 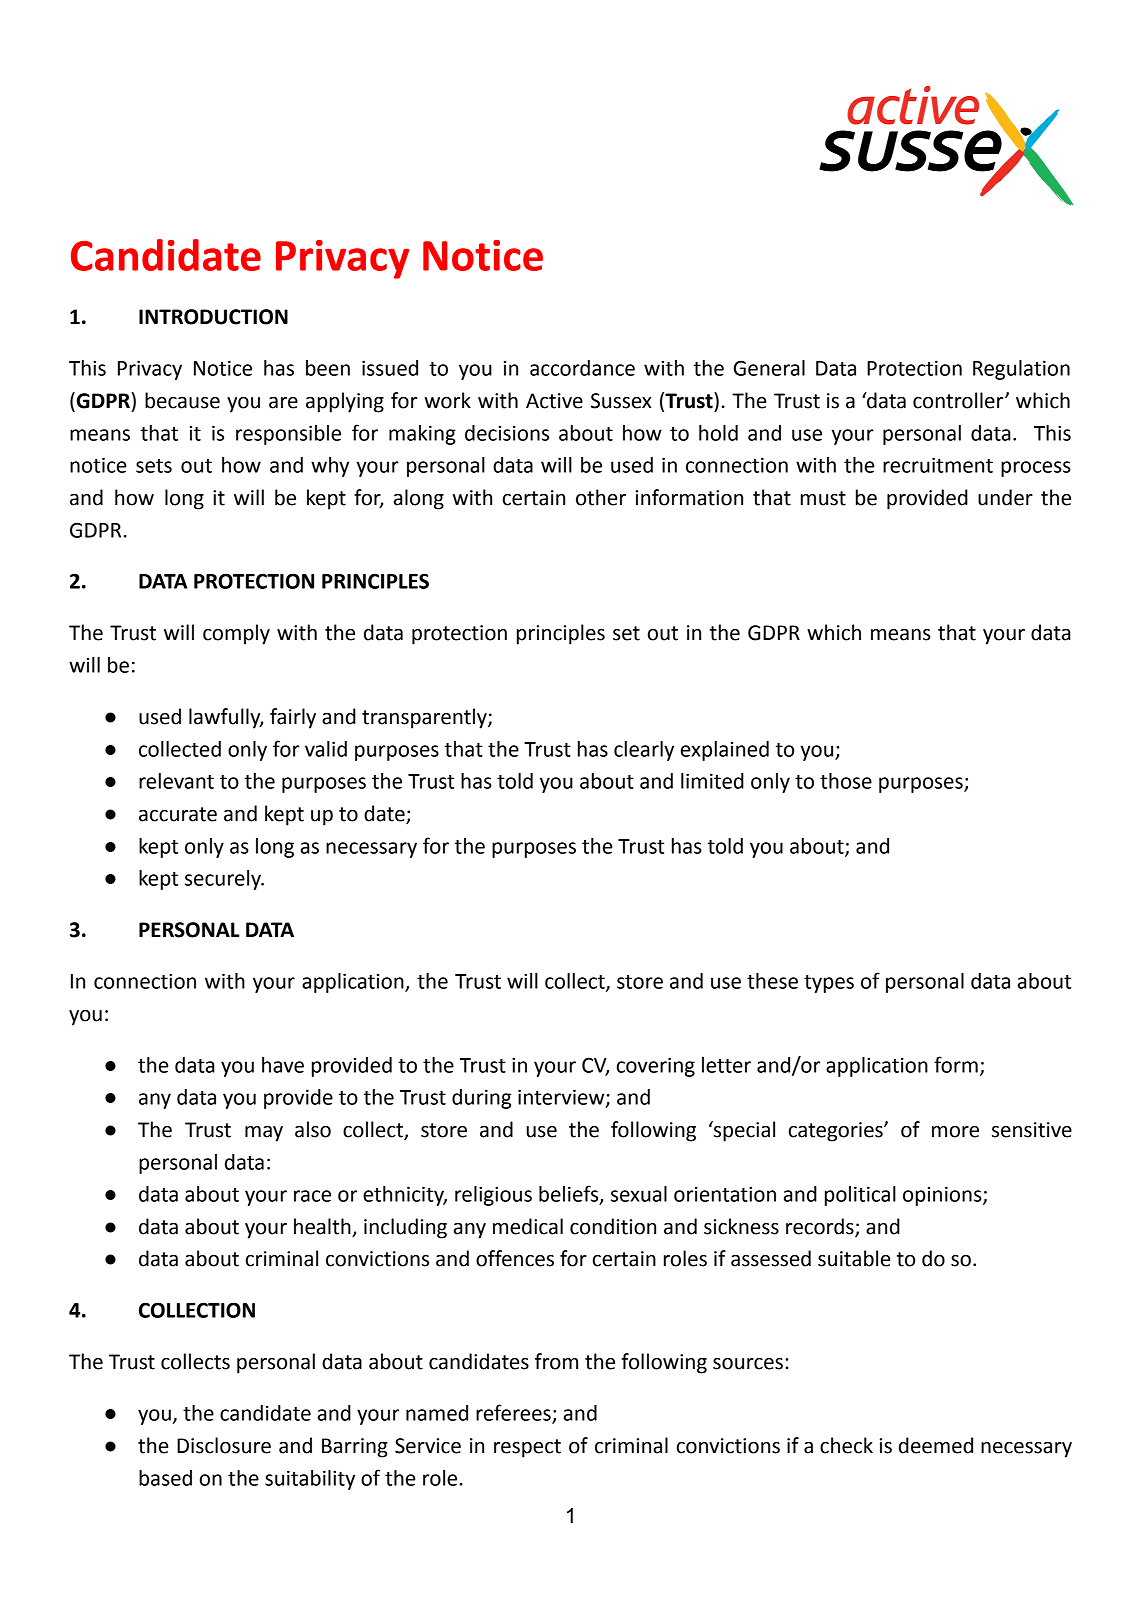 I want to click on more, so click(x=955, y=1132).
